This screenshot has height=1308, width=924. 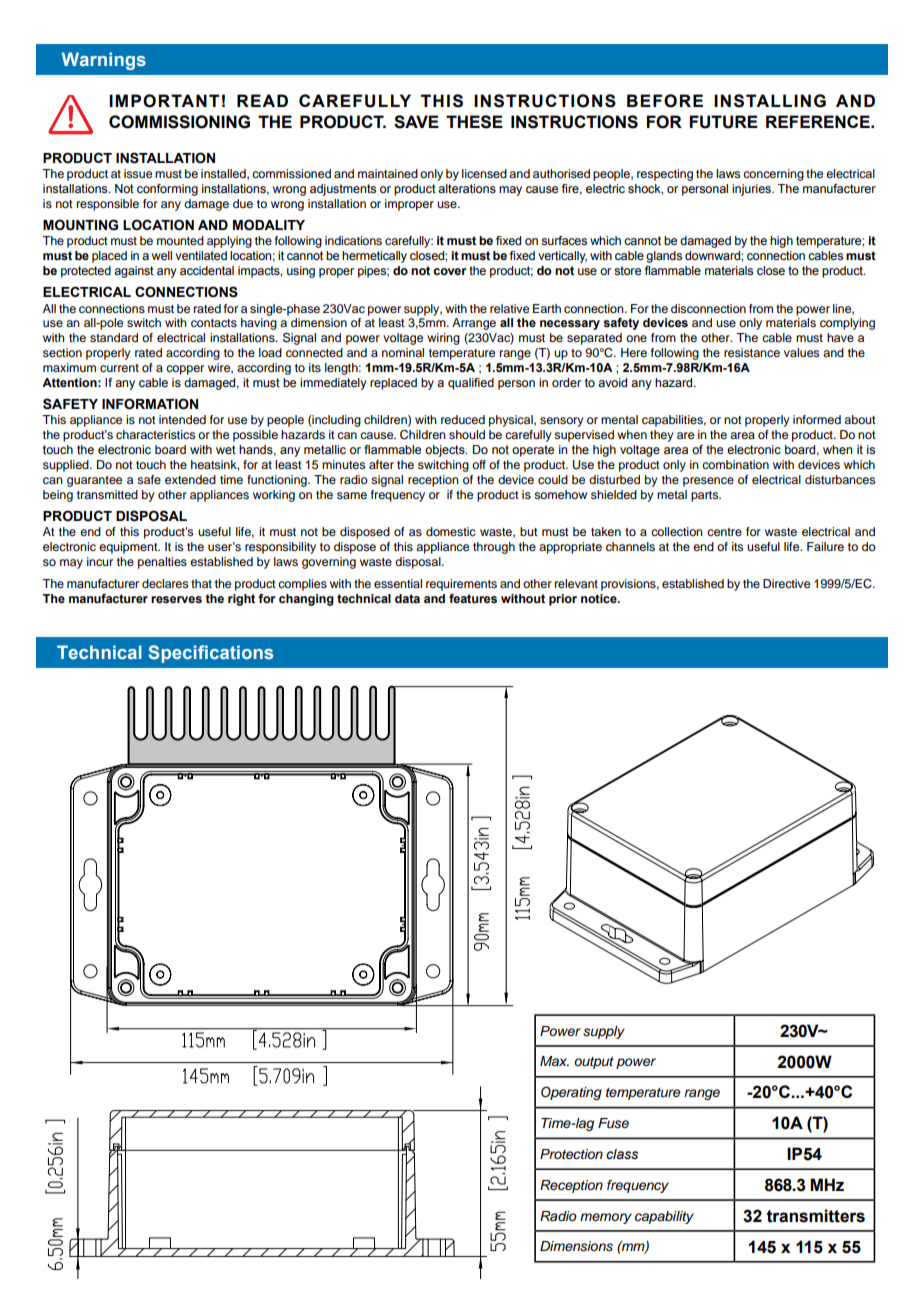 I want to click on Specifications, so click(x=210, y=654).
